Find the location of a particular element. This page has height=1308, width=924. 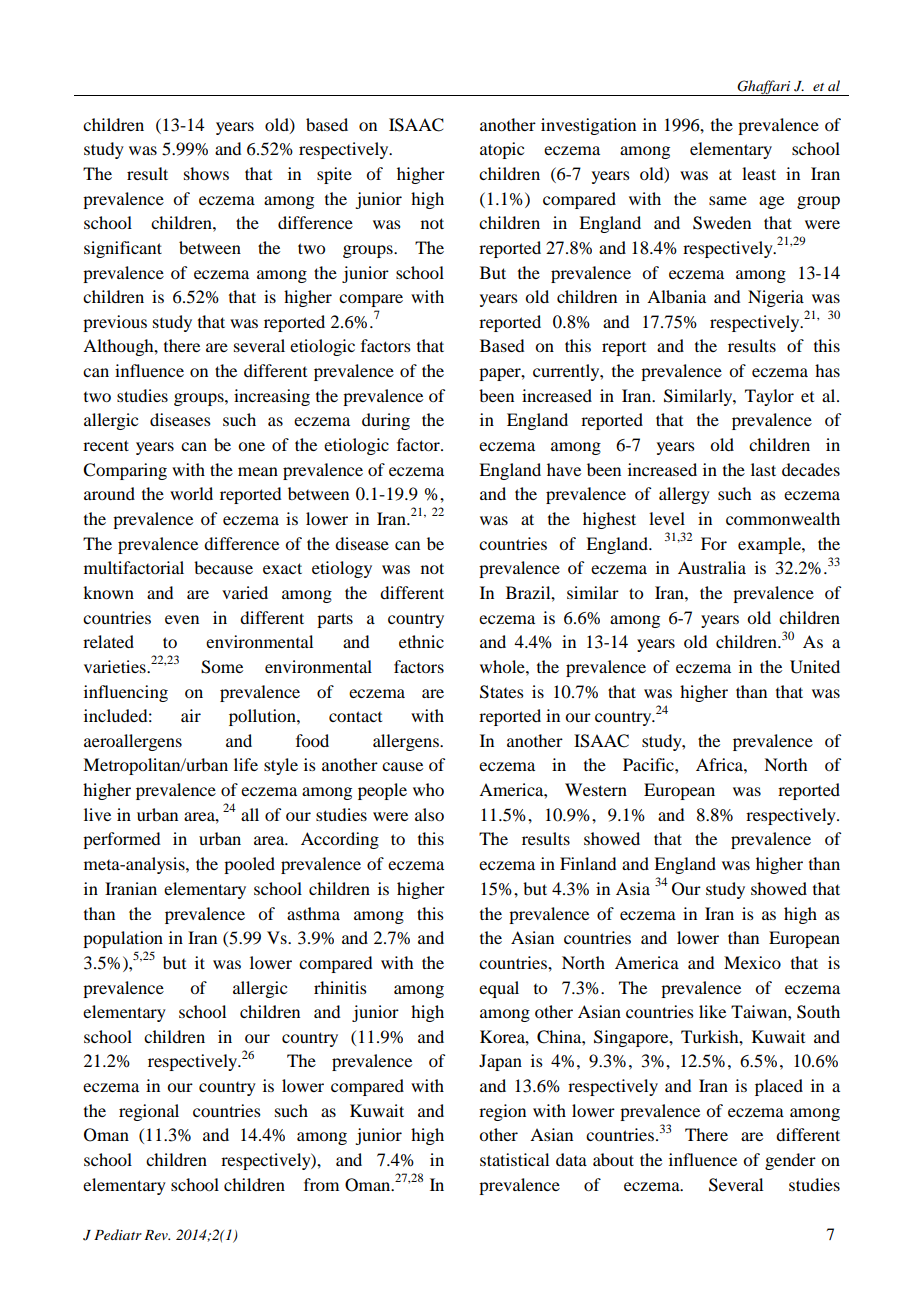

world is located at coordinates (191, 493).
